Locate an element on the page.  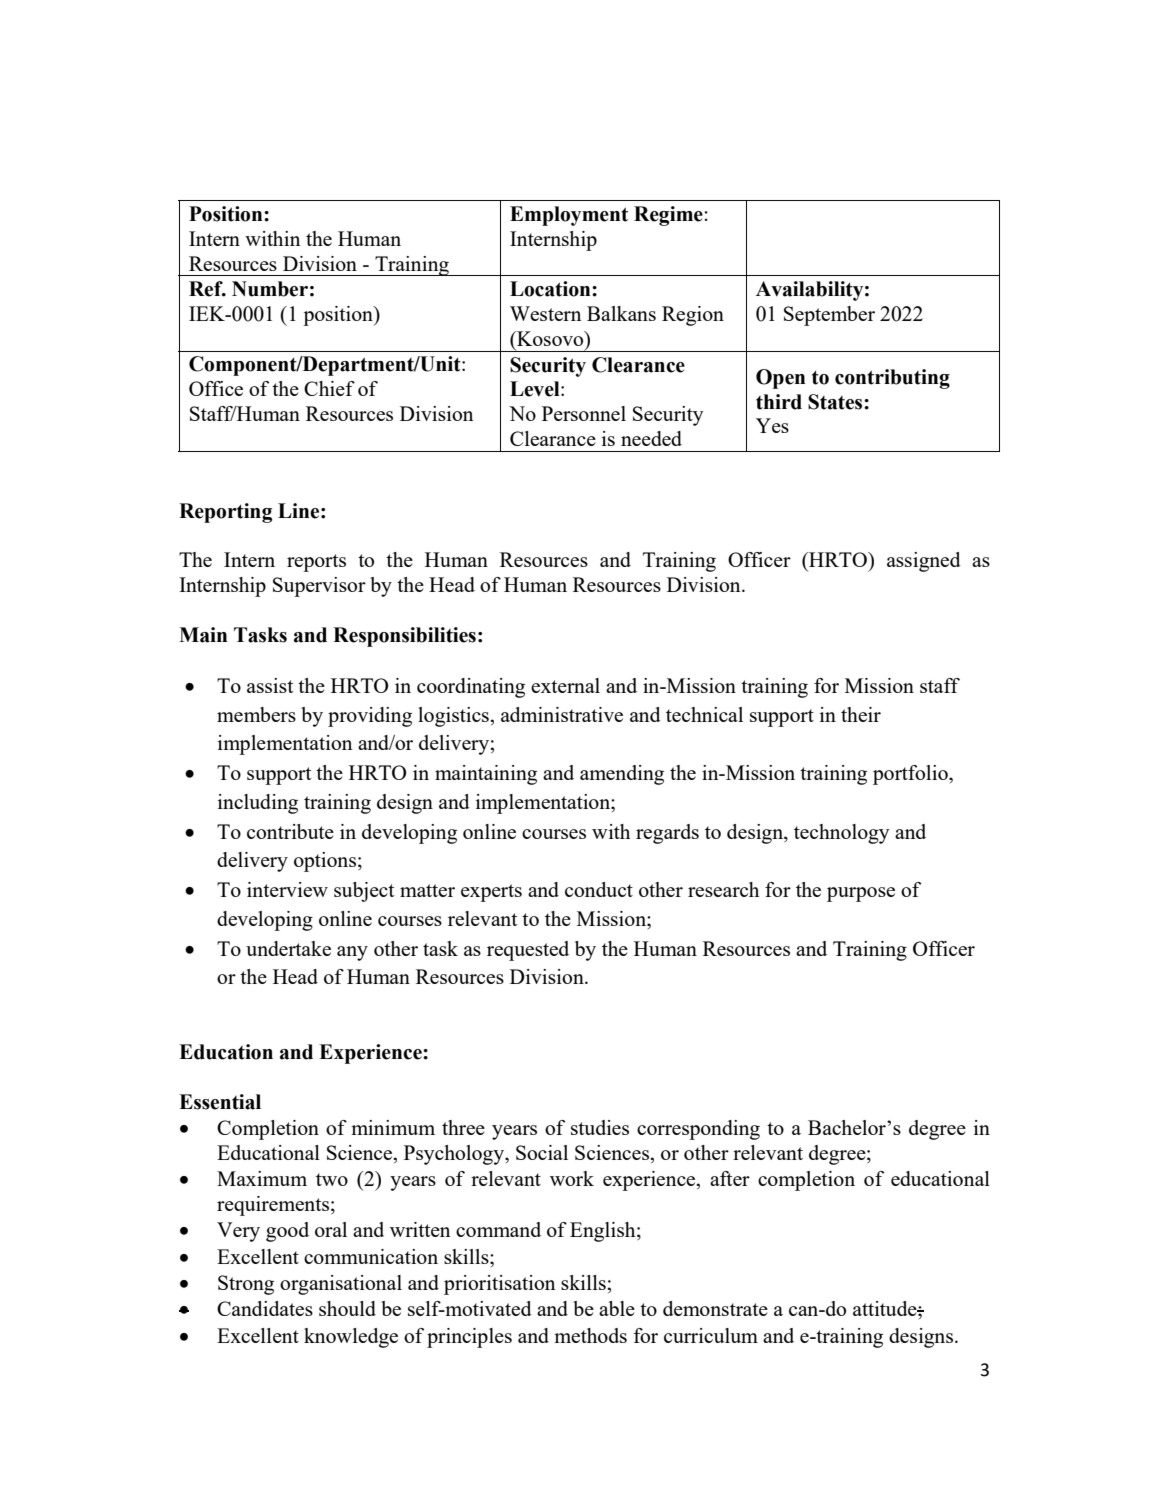
Candidates is located at coordinates (265, 1308).
